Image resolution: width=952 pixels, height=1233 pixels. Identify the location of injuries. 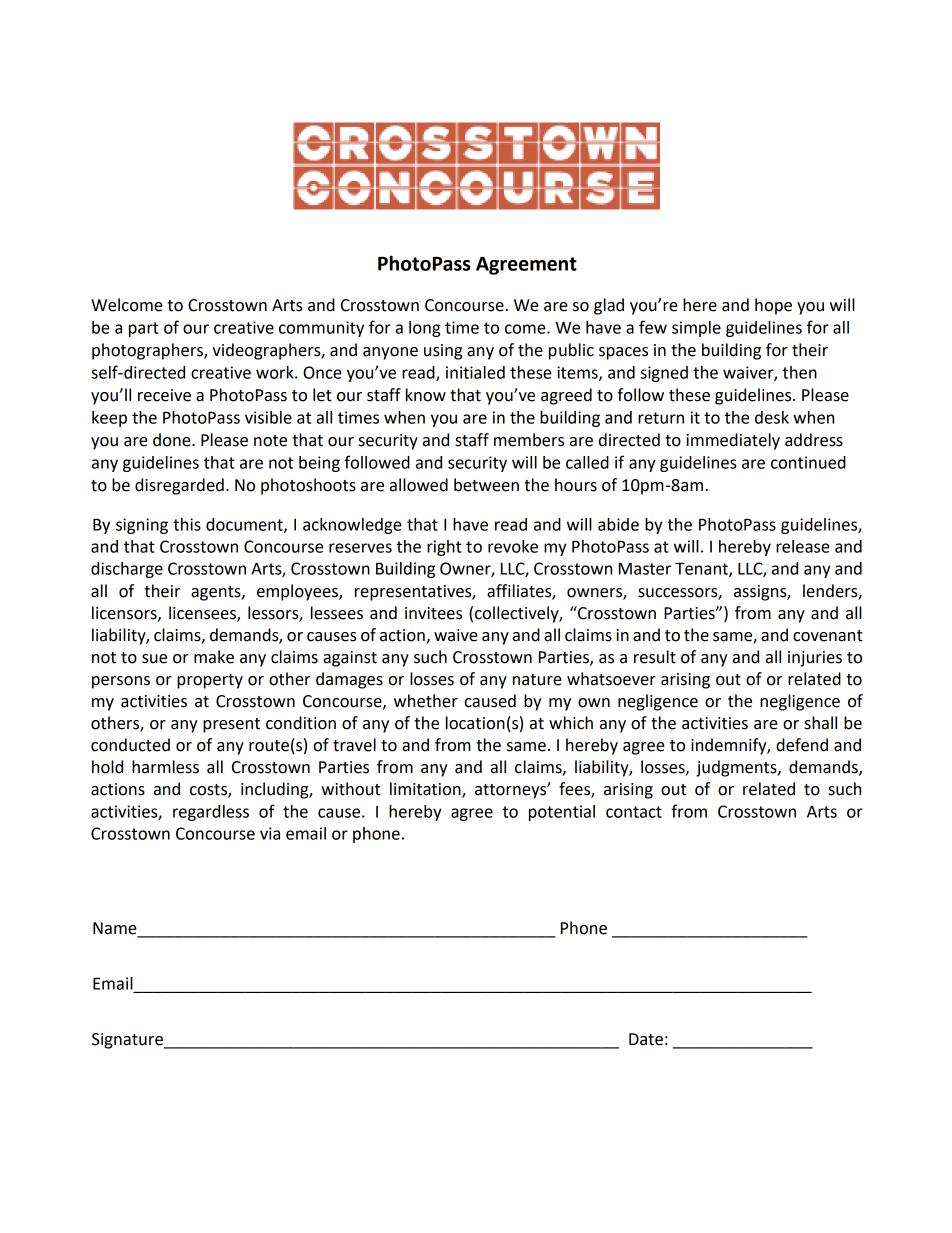
(815, 659).
